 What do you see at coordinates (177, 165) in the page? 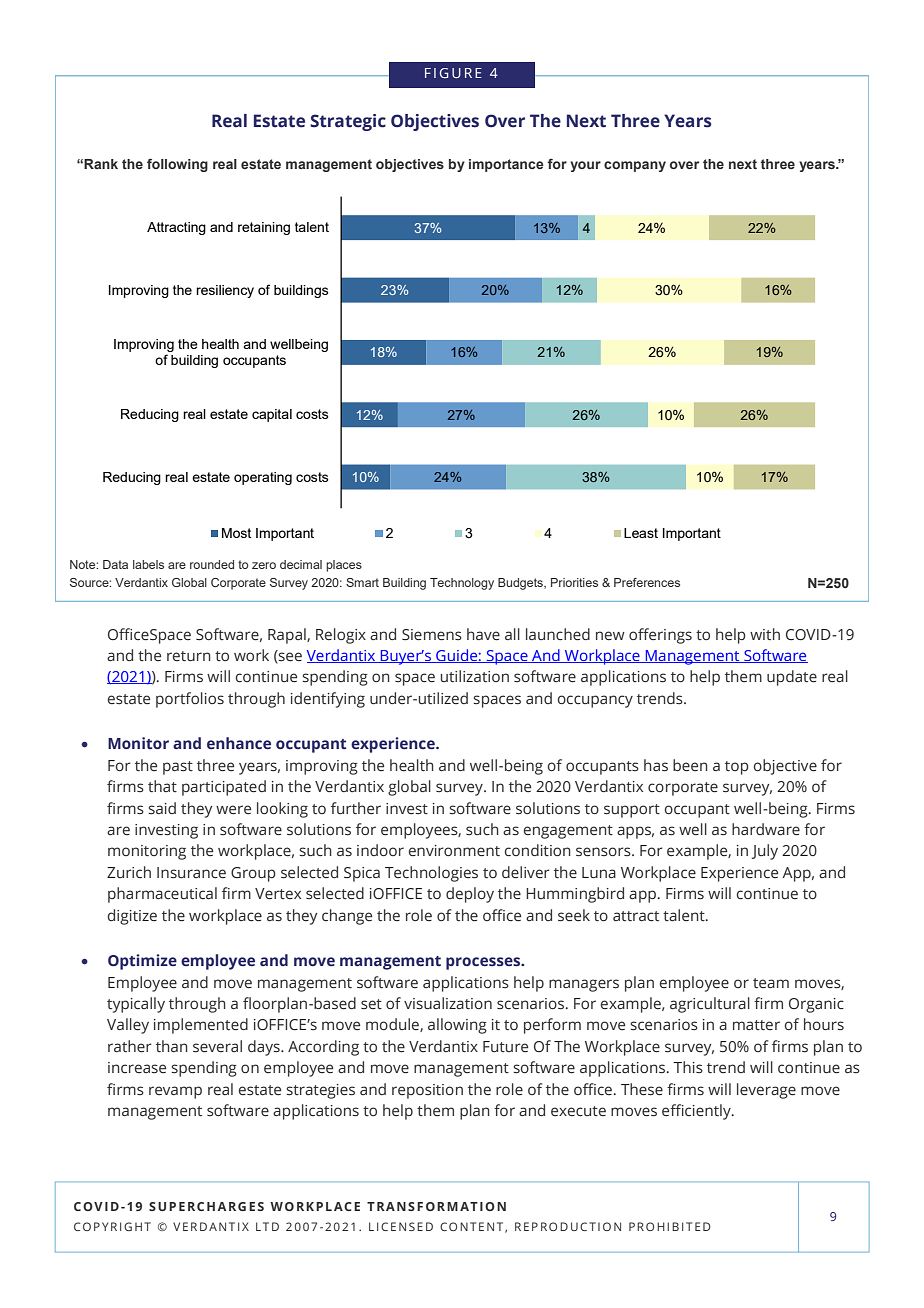
I see `following` at bounding box center [177, 165].
